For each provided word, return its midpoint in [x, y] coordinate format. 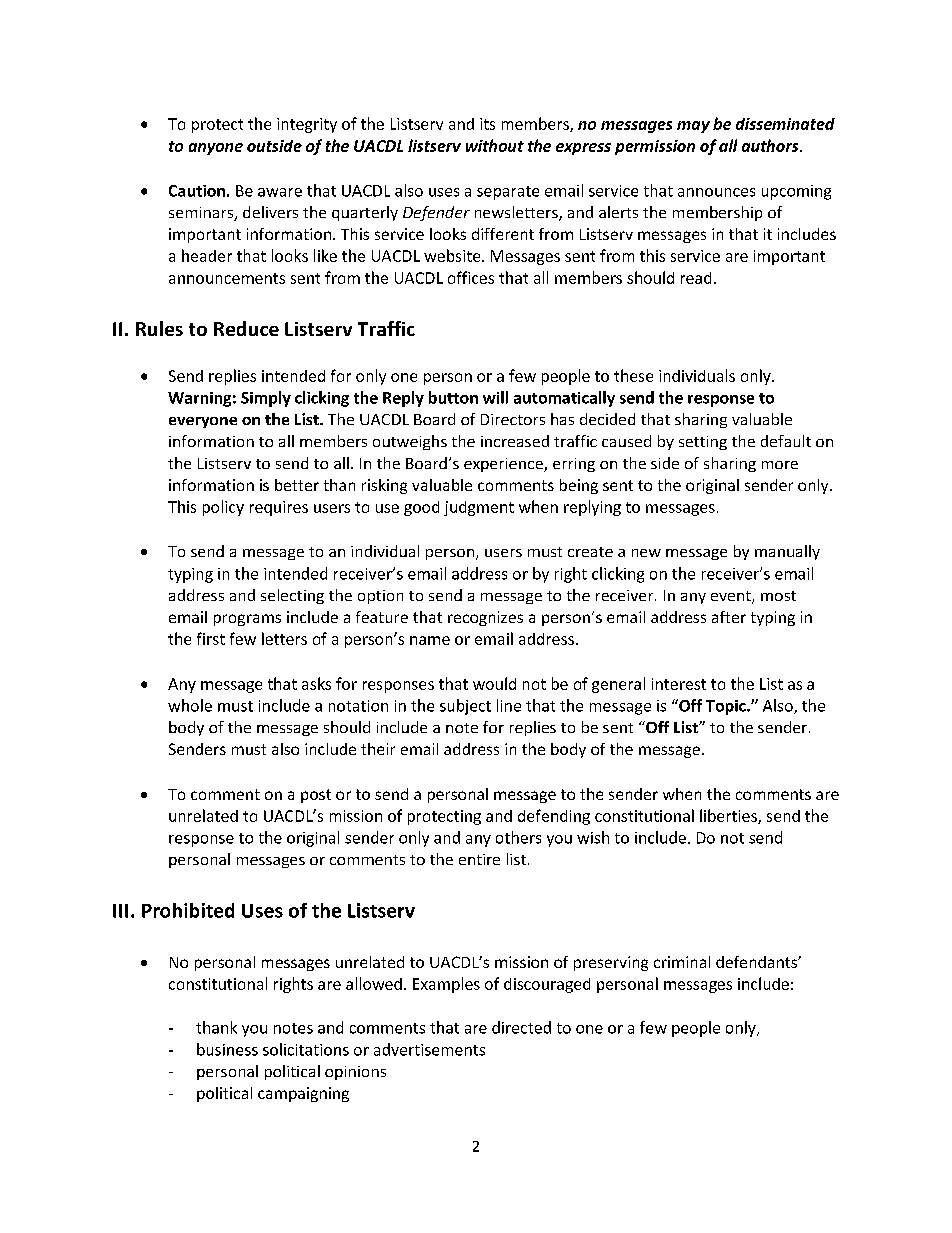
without [495, 145]
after [729, 617]
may [693, 127]
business [227, 1049]
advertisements [429, 1049]
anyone [216, 149]
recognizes [485, 618]
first [211, 638]
